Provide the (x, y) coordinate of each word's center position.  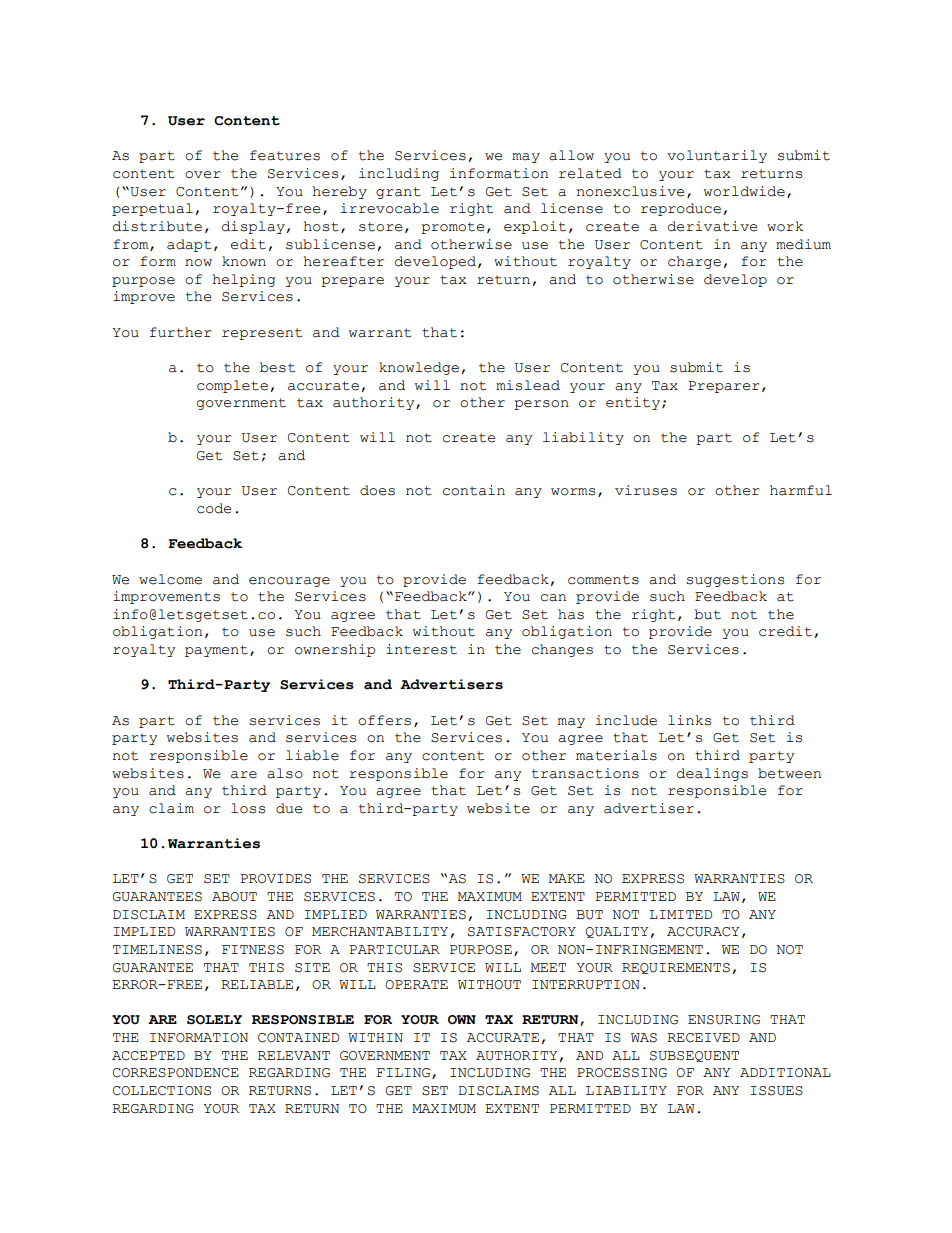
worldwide (744, 191)
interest (421, 649)
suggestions (735, 580)
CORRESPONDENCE (176, 1073)
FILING (405, 1073)
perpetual (152, 209)
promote (452, 228)
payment (216, 651)
